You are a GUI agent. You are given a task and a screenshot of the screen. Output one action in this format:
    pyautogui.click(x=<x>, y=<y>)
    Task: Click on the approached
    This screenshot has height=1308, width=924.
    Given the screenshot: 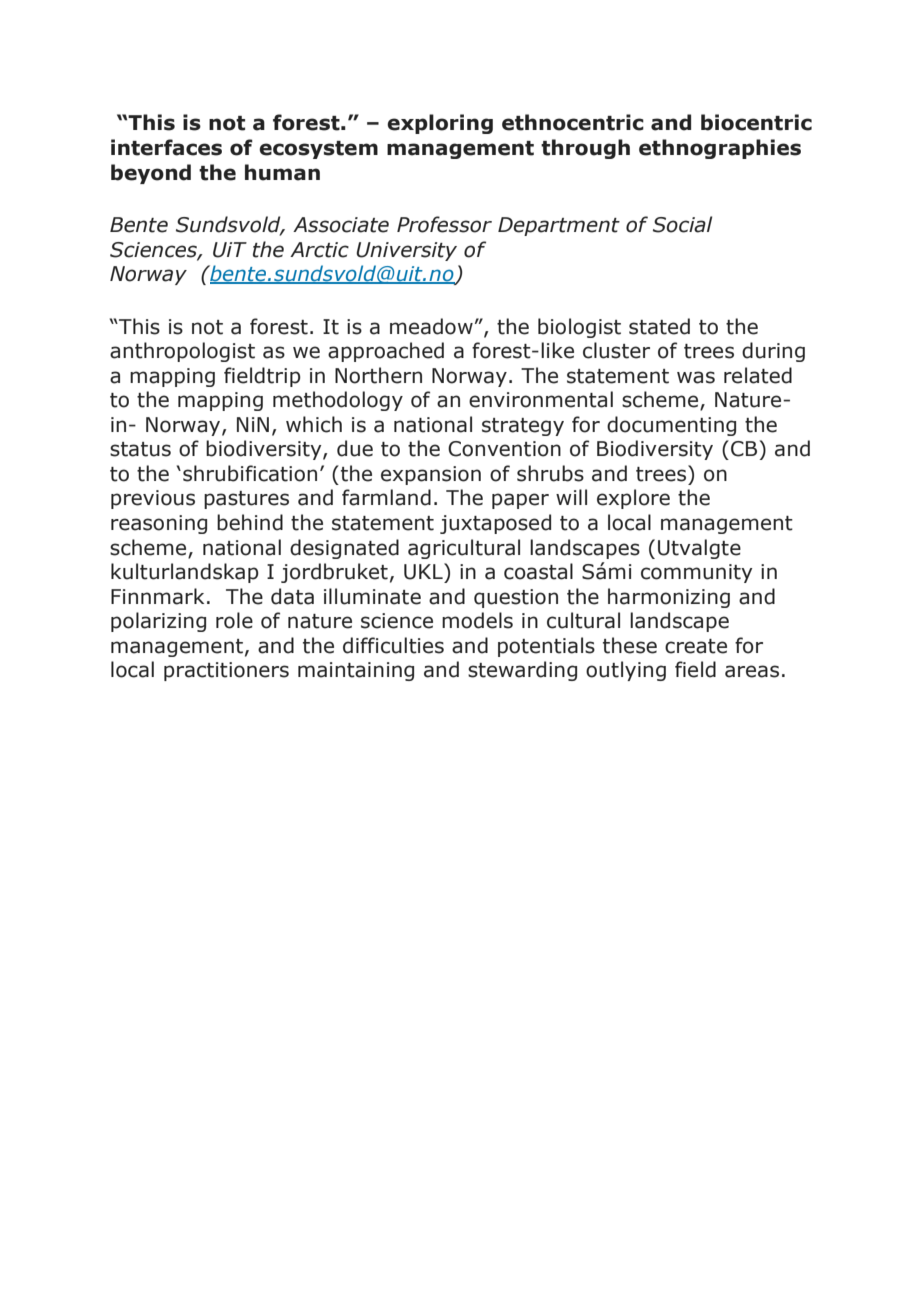 What is the action you would take?
    pyautogui.click(x=386, y=352)
